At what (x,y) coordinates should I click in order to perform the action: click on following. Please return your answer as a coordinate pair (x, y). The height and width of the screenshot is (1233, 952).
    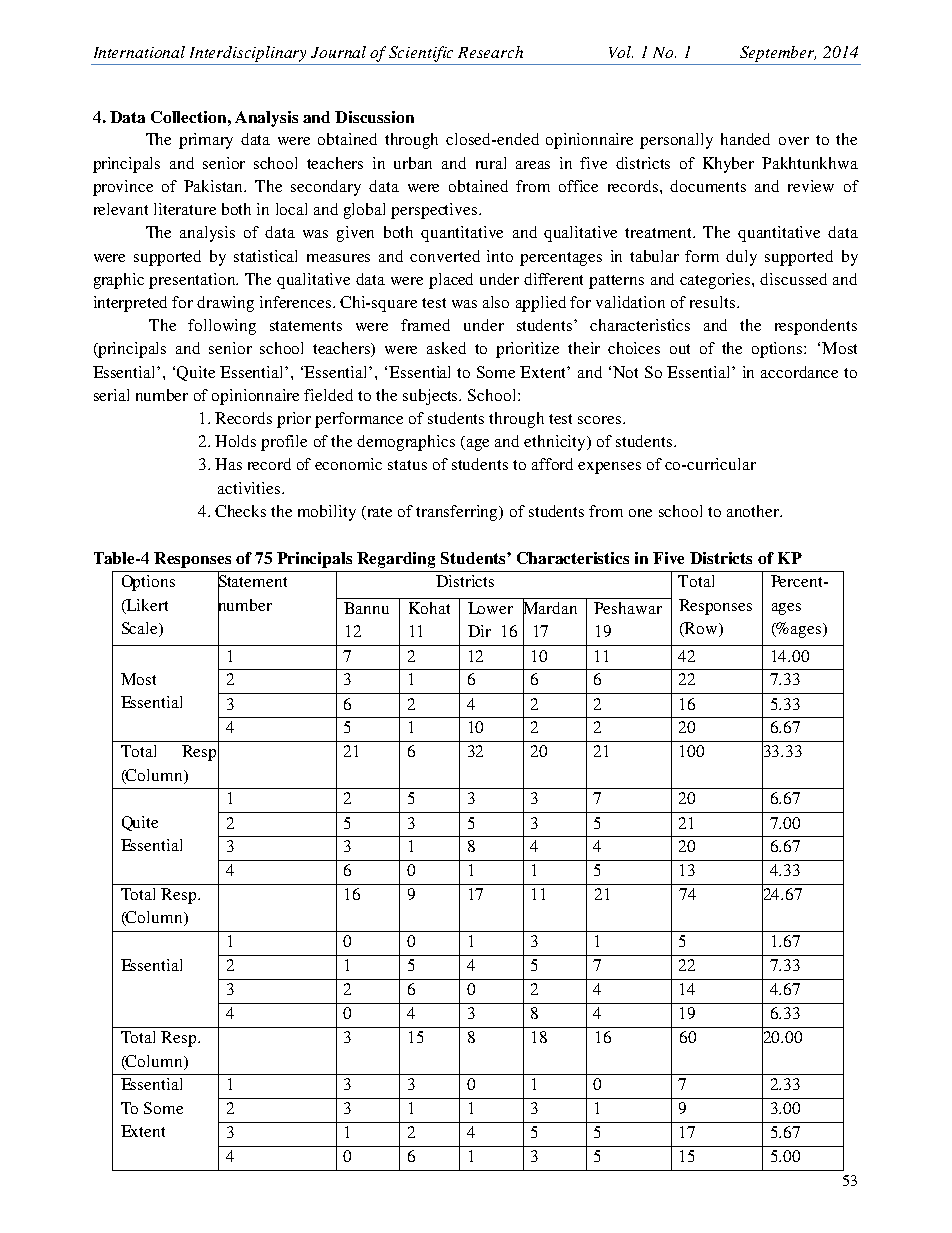
    Looking at the image, I should click on (222, 327).
